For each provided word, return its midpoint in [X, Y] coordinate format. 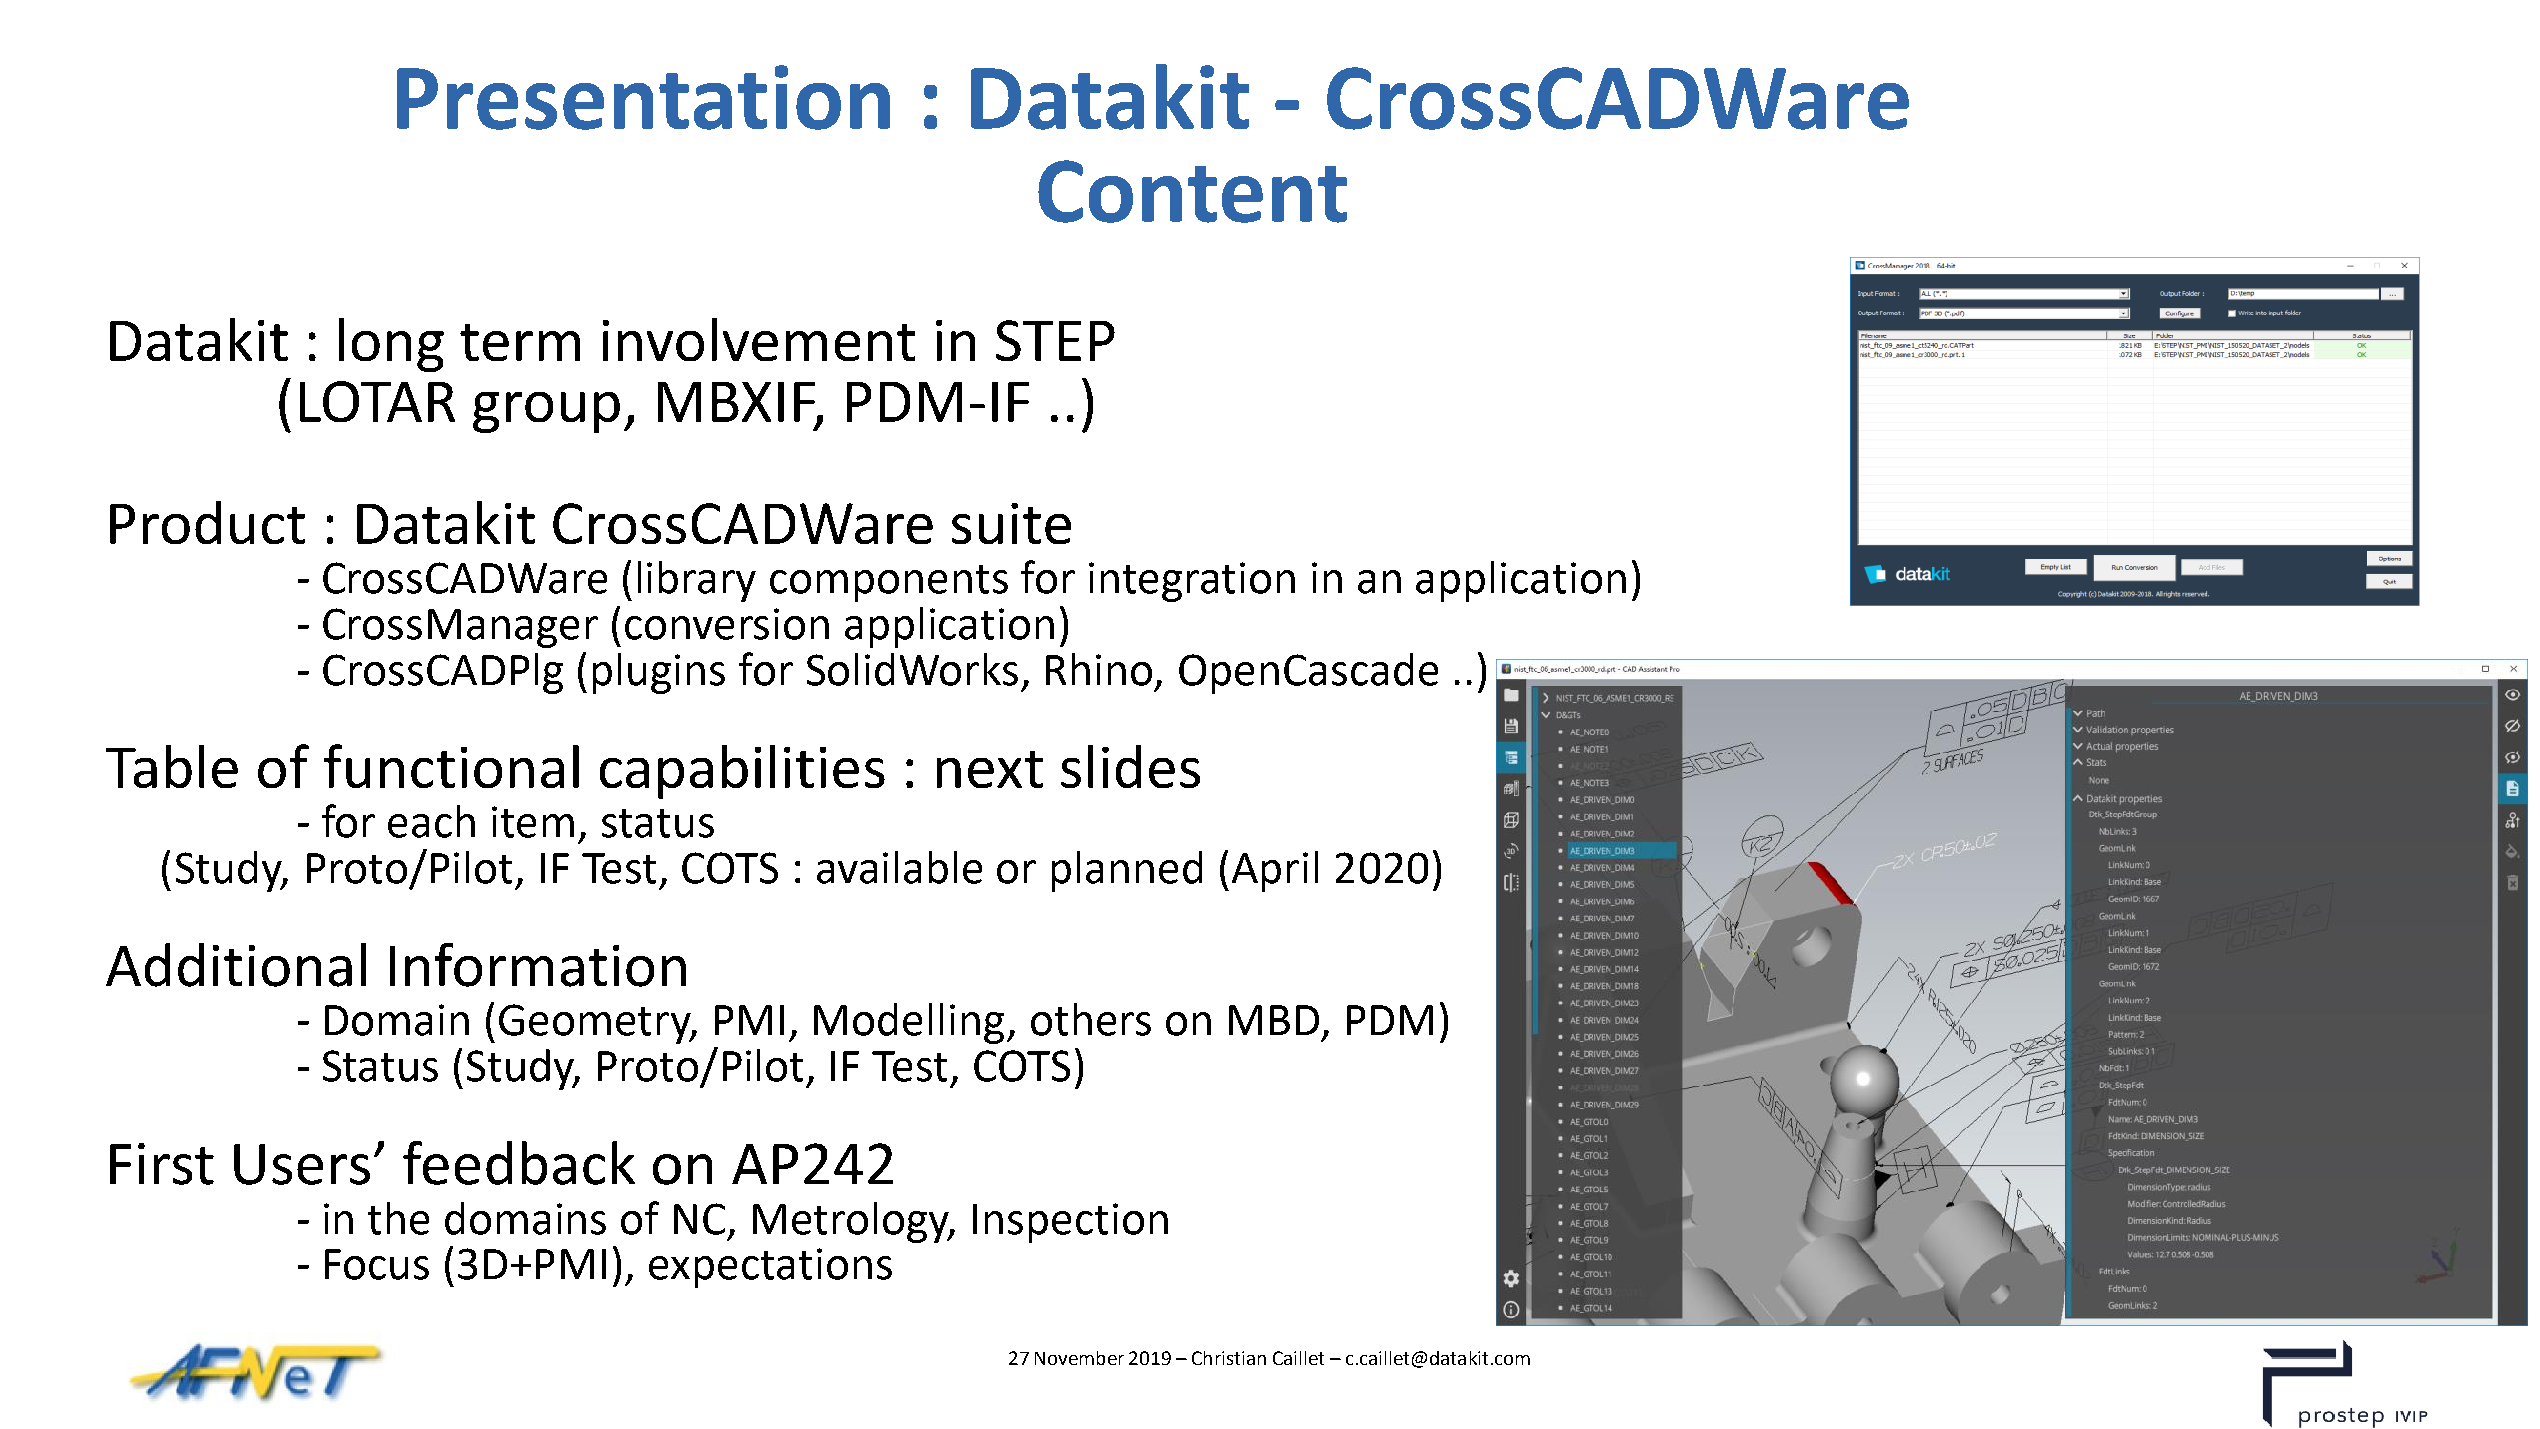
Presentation [643, 97]
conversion [727, 624]
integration [1192, 582]
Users [302, 1164]
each [431, 821]
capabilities [742, 772]
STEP [1055, 340]
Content [1192, 191]
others [1091, 1019]
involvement [759, 339]
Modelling [909, 1023]
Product [207, 522]
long [391, 345]
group [546, 412]
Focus [377, 1264]
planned [1127, 871]
